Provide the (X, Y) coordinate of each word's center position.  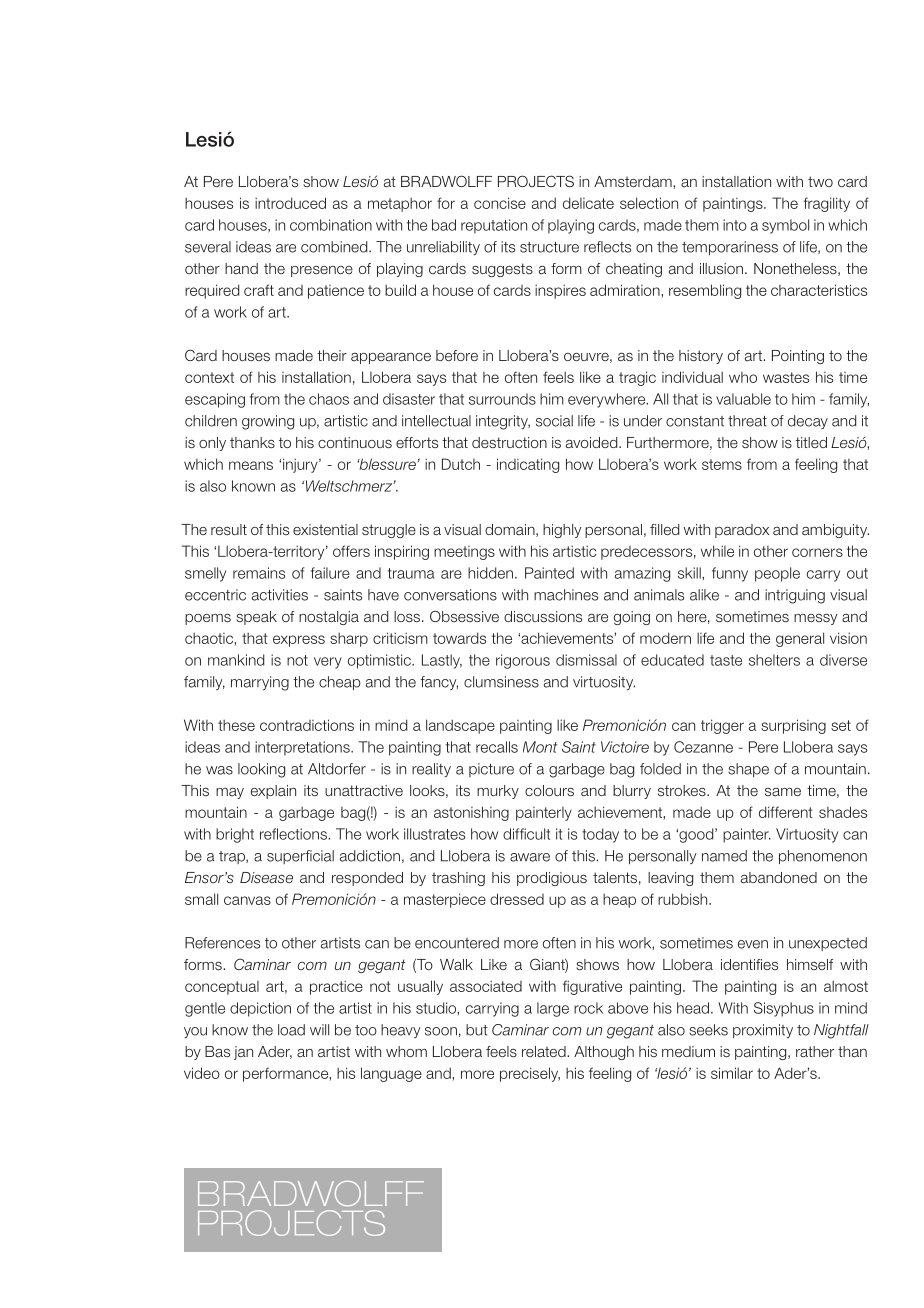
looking (261, 770)
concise (500, 203)
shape (748, 770)
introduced (290, 203)
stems (722, 464)
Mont (540, 747)
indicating (528, 465)
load (291, 1030)
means (251, 465)
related (545, 1051)
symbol (785, 226)
